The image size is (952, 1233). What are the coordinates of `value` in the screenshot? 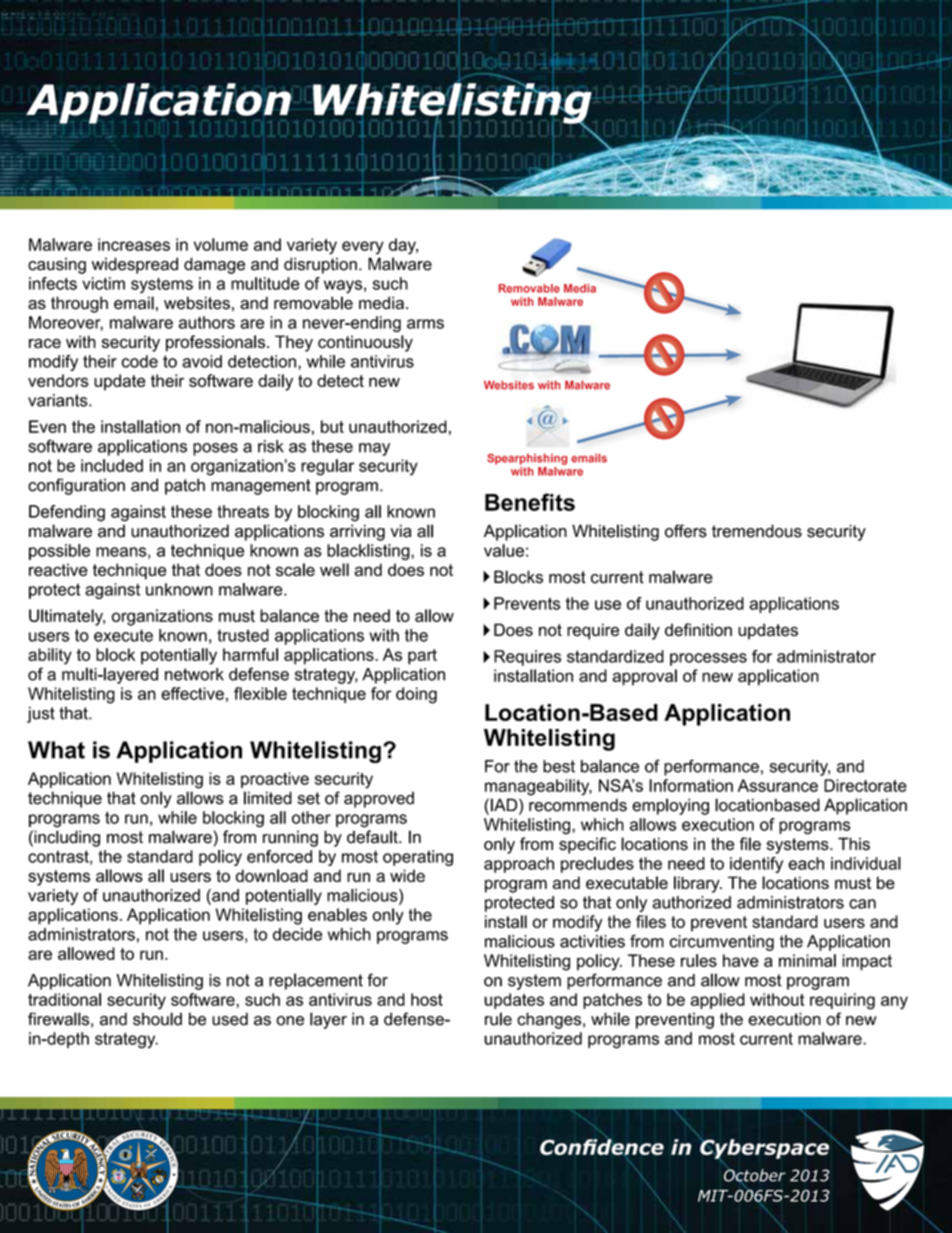 It's located at (504, 550).
